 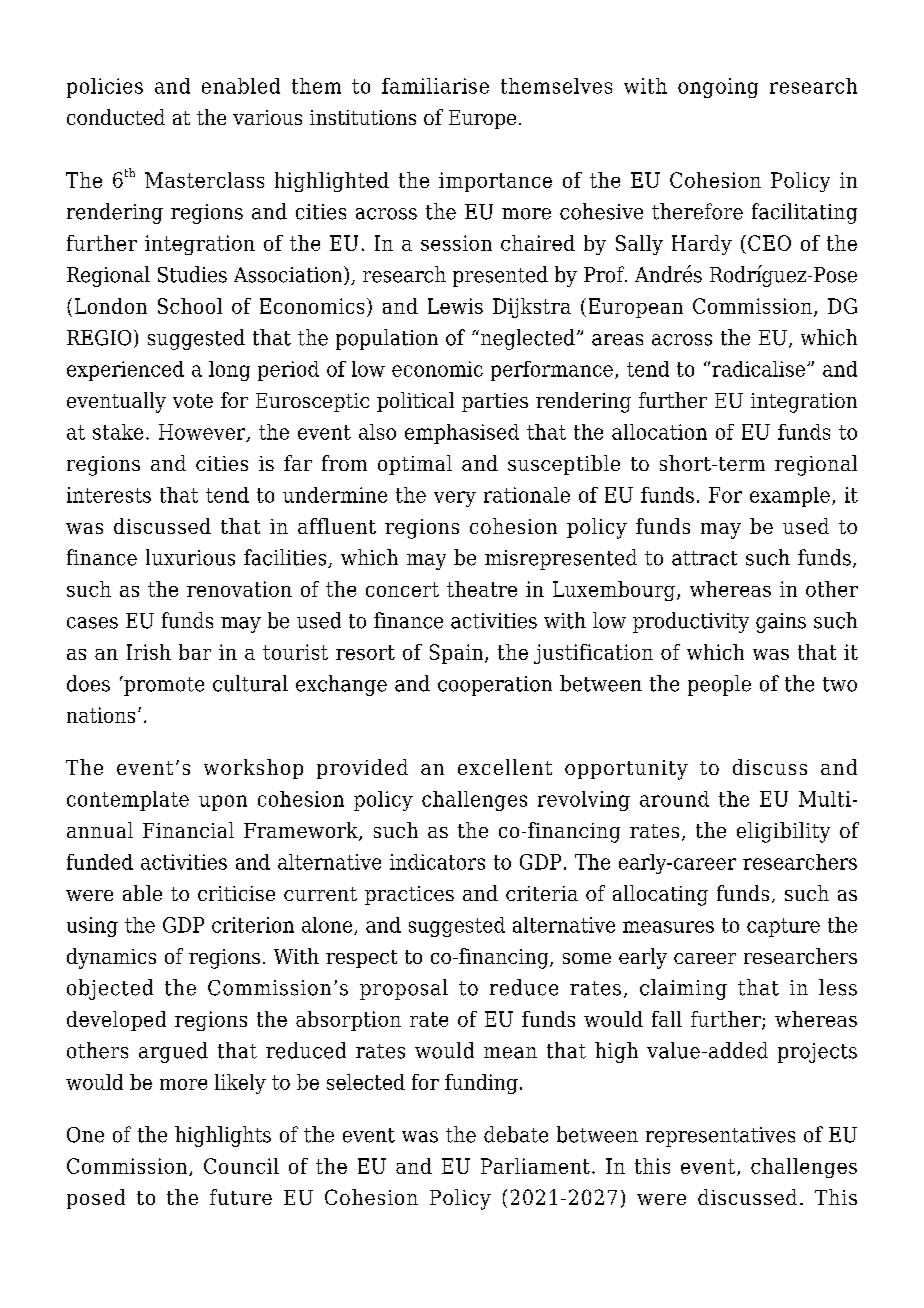 What do you see at coordinates (190, 557) in the page?
I see `luxurious` at bounding box center [190, 557].
